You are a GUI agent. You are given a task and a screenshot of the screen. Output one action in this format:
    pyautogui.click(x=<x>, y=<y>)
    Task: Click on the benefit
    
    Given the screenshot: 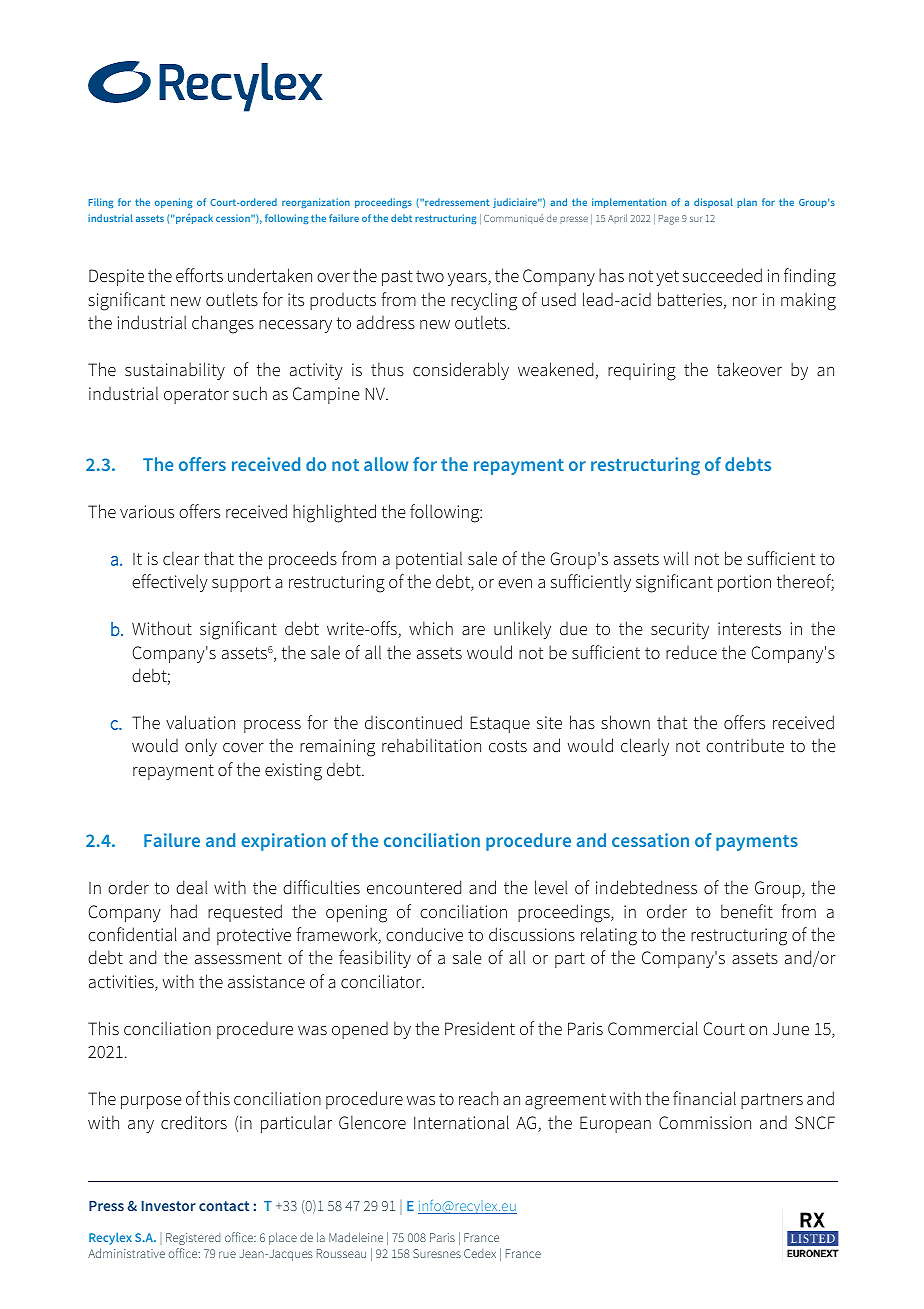 What is the action you would take?
    pyautogui.click(x=747, y=911)
